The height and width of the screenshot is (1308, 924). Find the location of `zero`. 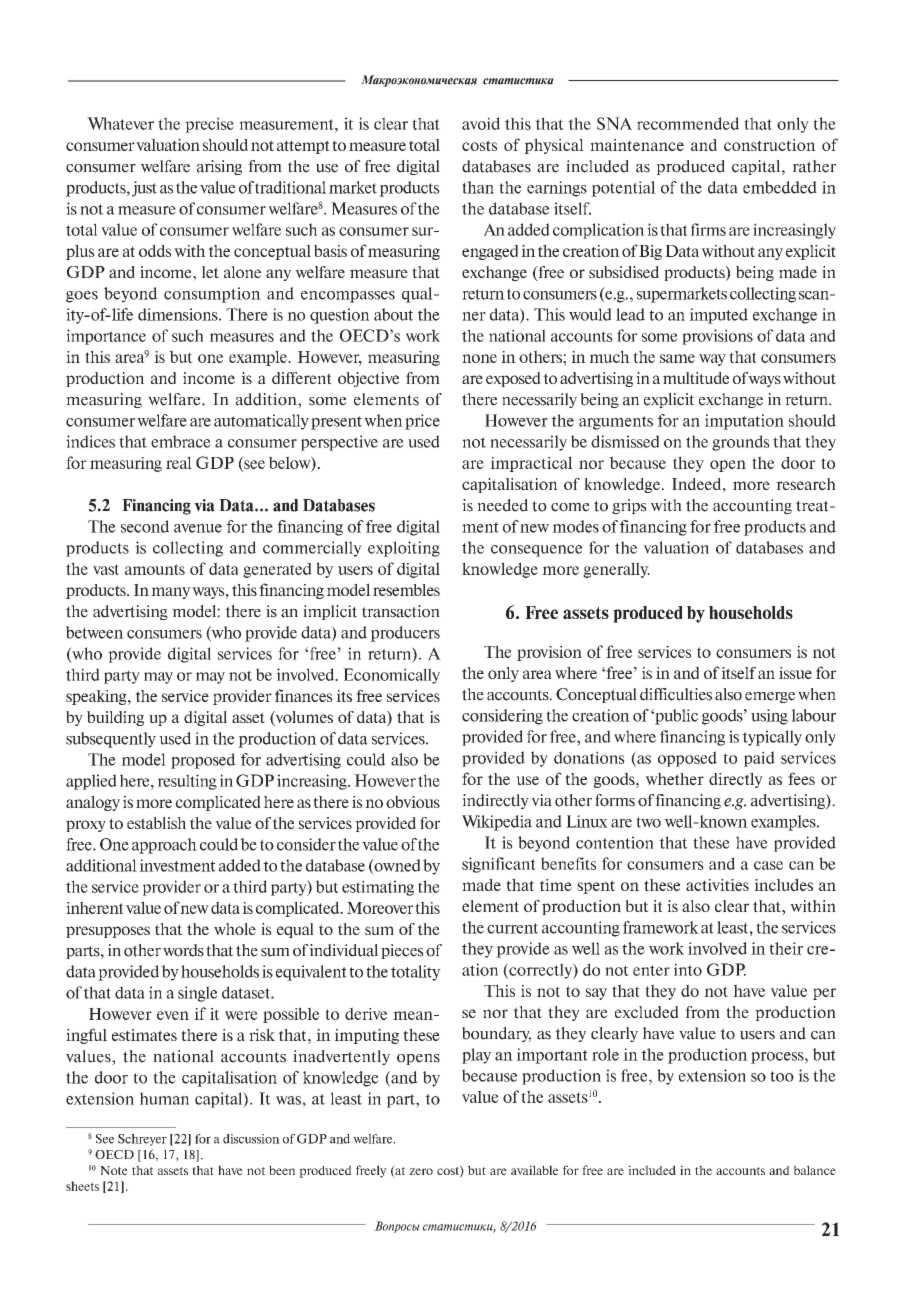

zero is located at coordinates (421, 1171).
